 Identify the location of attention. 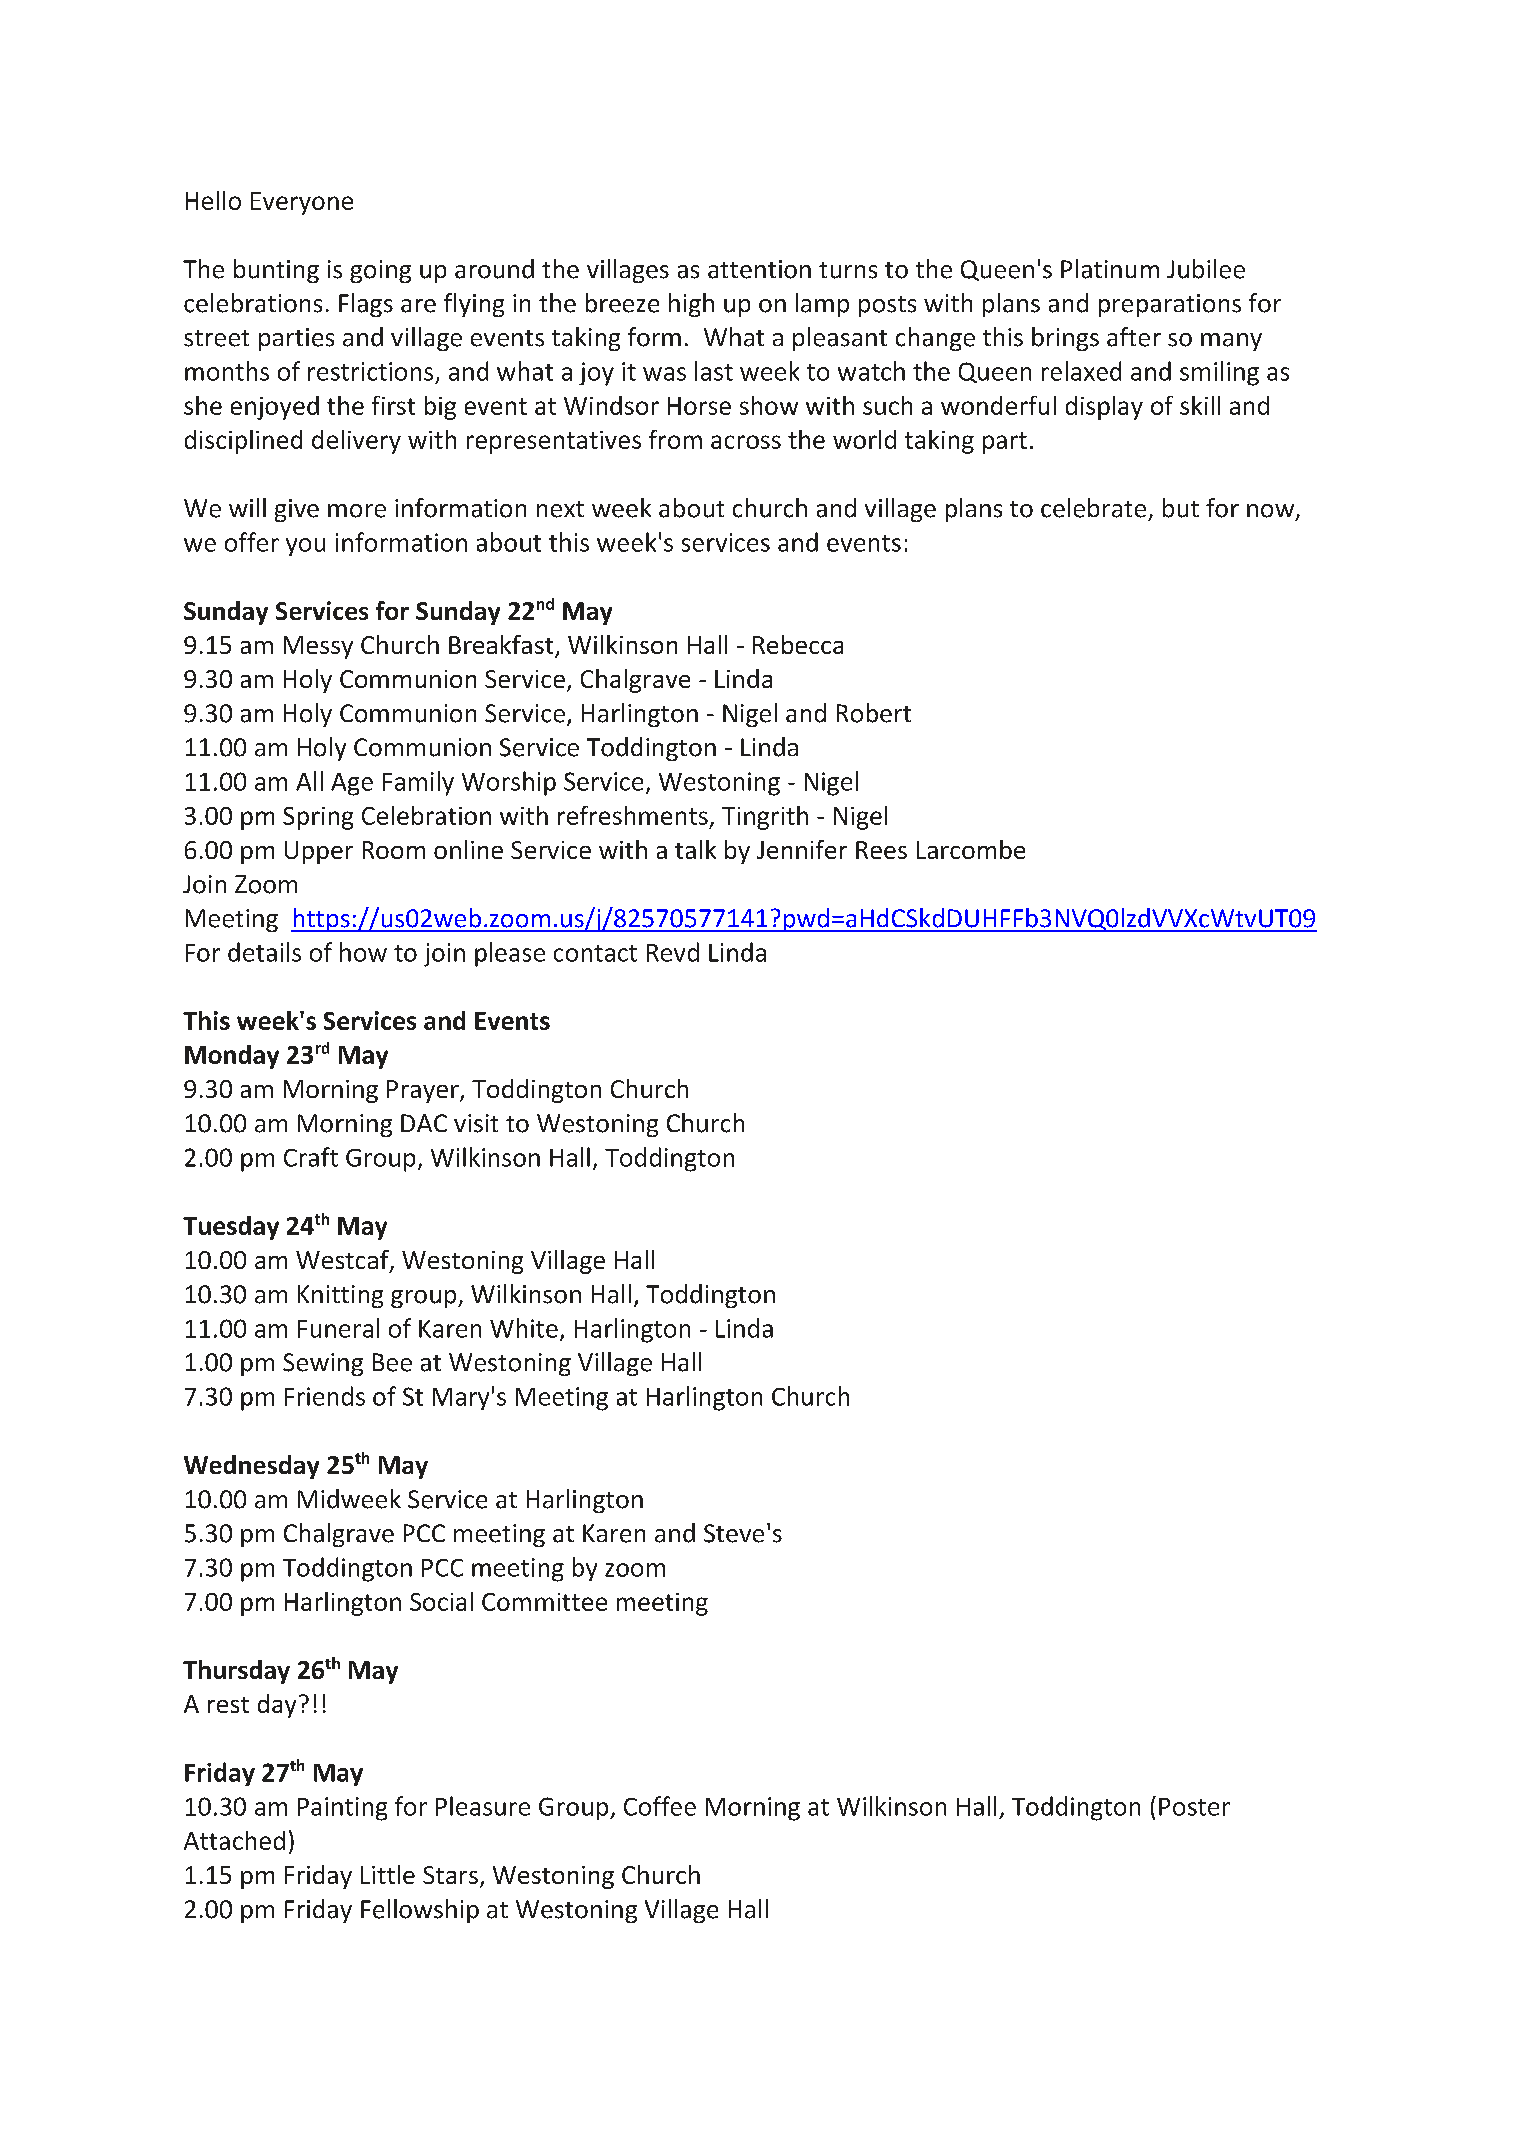
(759, 269).
